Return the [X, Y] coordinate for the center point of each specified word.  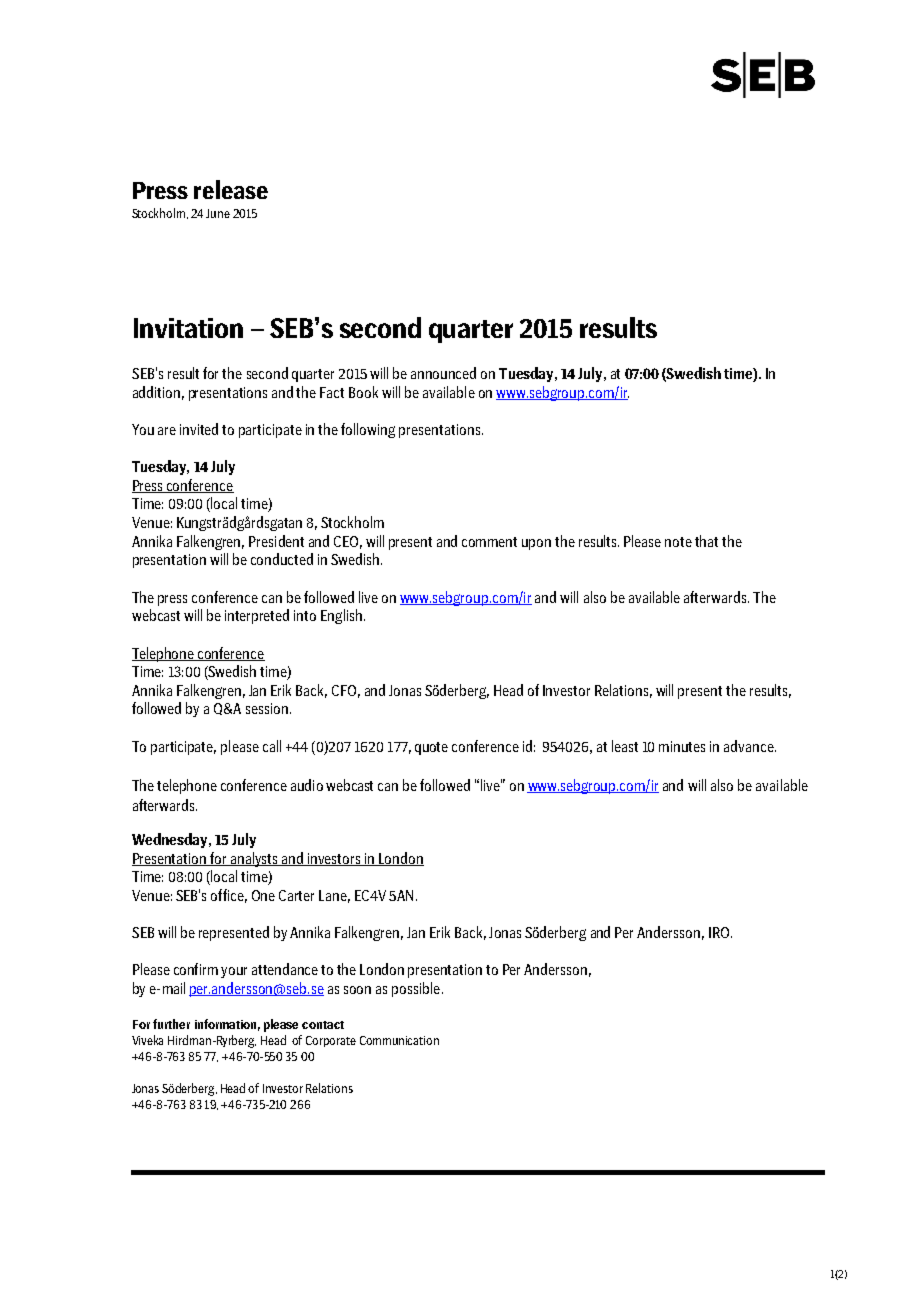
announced [443, 373]
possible [416, 989]
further [171, 1024]
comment [489, 542]
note [678, 542]
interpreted [257, 616]
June [218, 213]
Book [363, 392]
